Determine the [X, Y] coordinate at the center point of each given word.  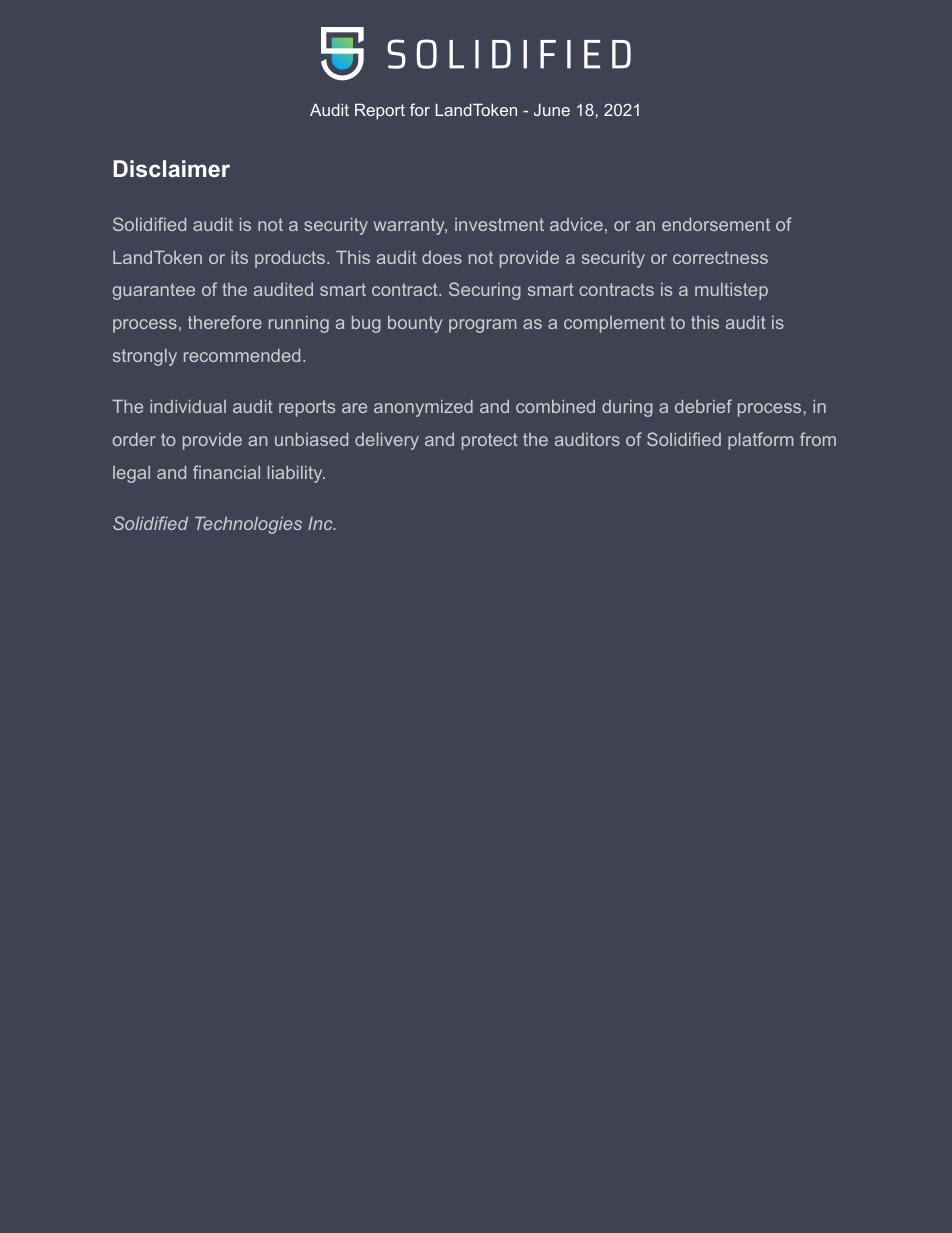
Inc [321, 523]
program [482, 326]
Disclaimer [171, 168]
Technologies [248, 525]
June [552, 109]
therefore [225, 322]
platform [760, 441]
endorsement [716, 224]
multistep [731, 291]
